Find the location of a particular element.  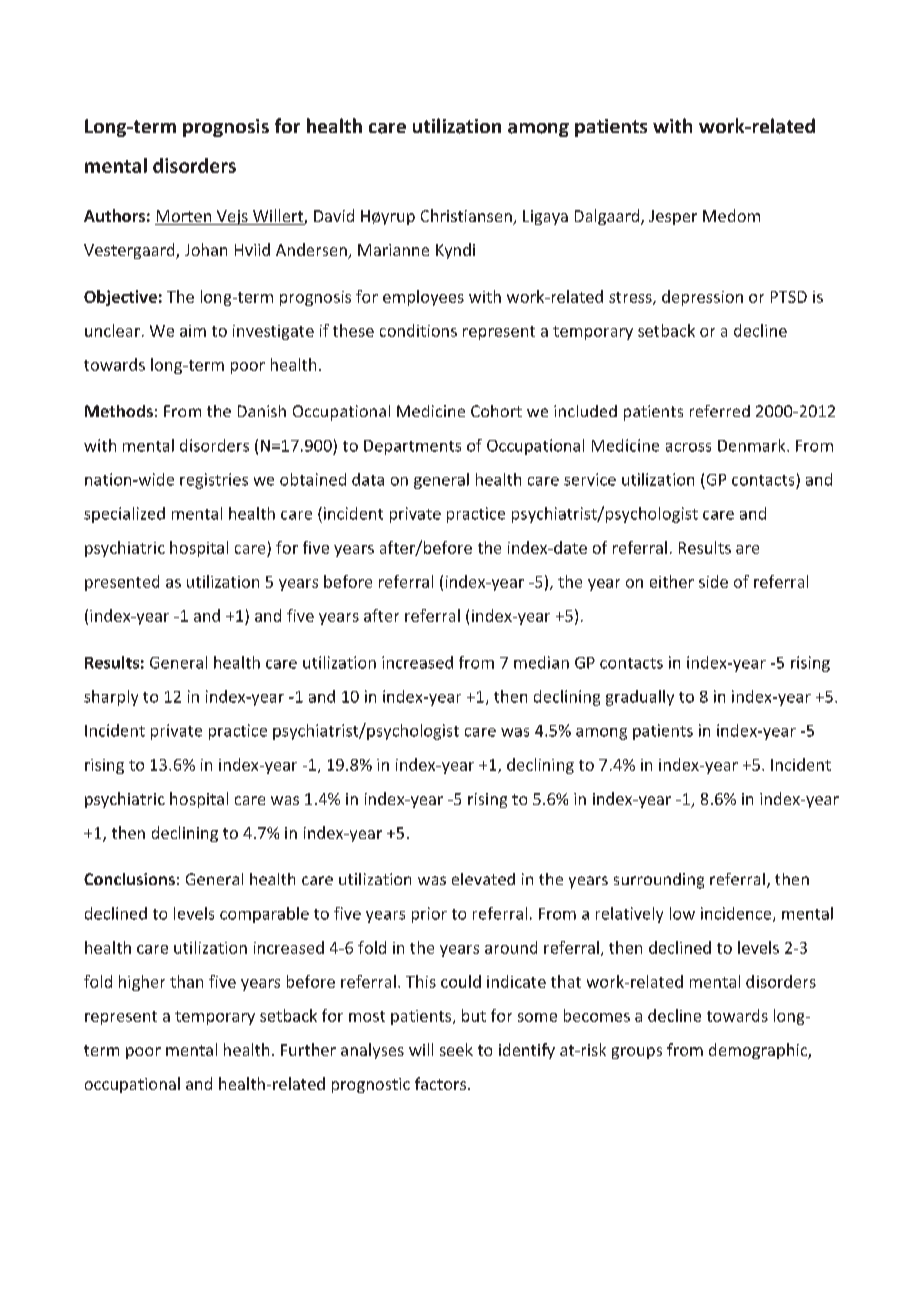

presented is located at coordinates (122, 583).
